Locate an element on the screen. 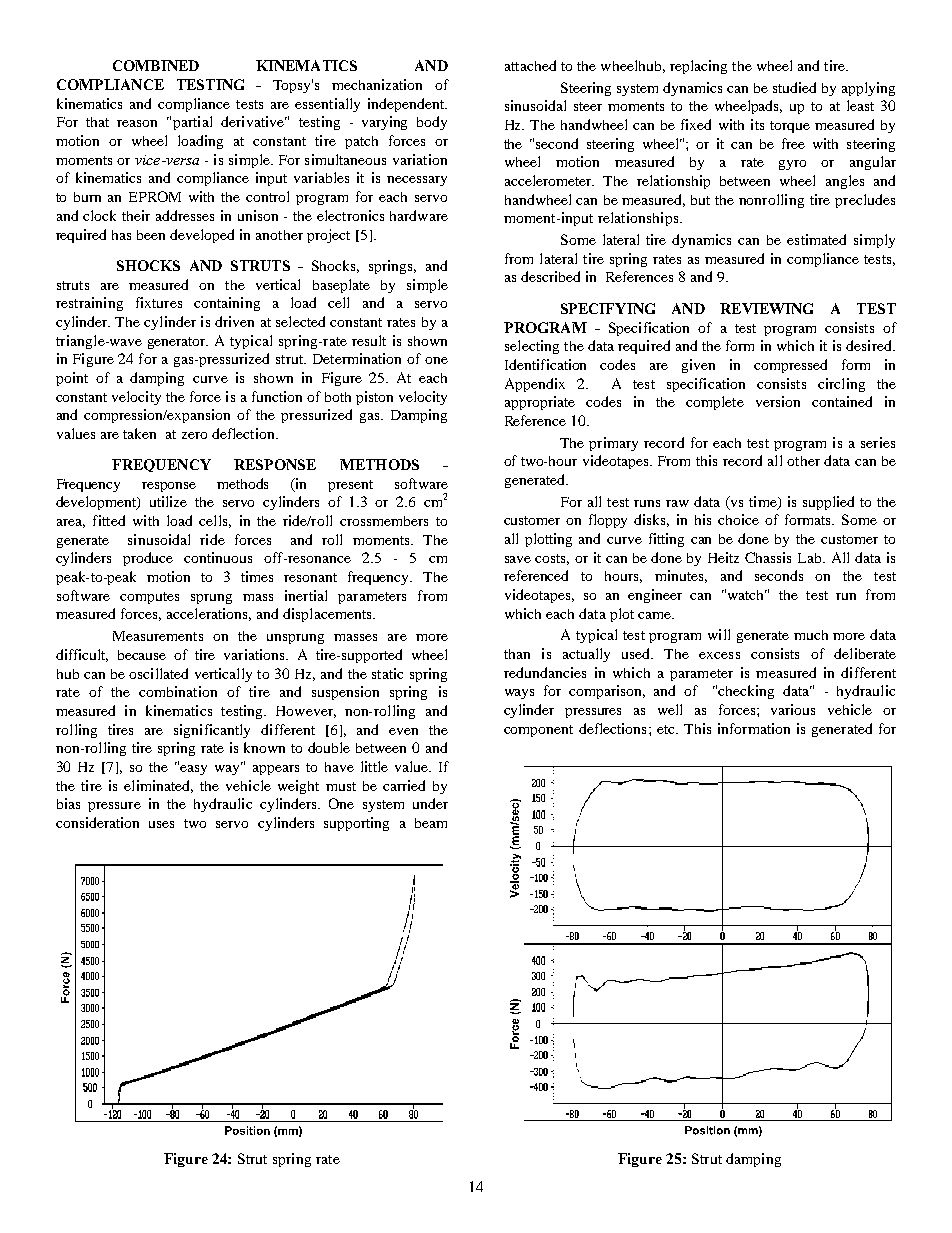 This screenshot has height=1233, width=952. generator is located at coordinates (178, 343).
